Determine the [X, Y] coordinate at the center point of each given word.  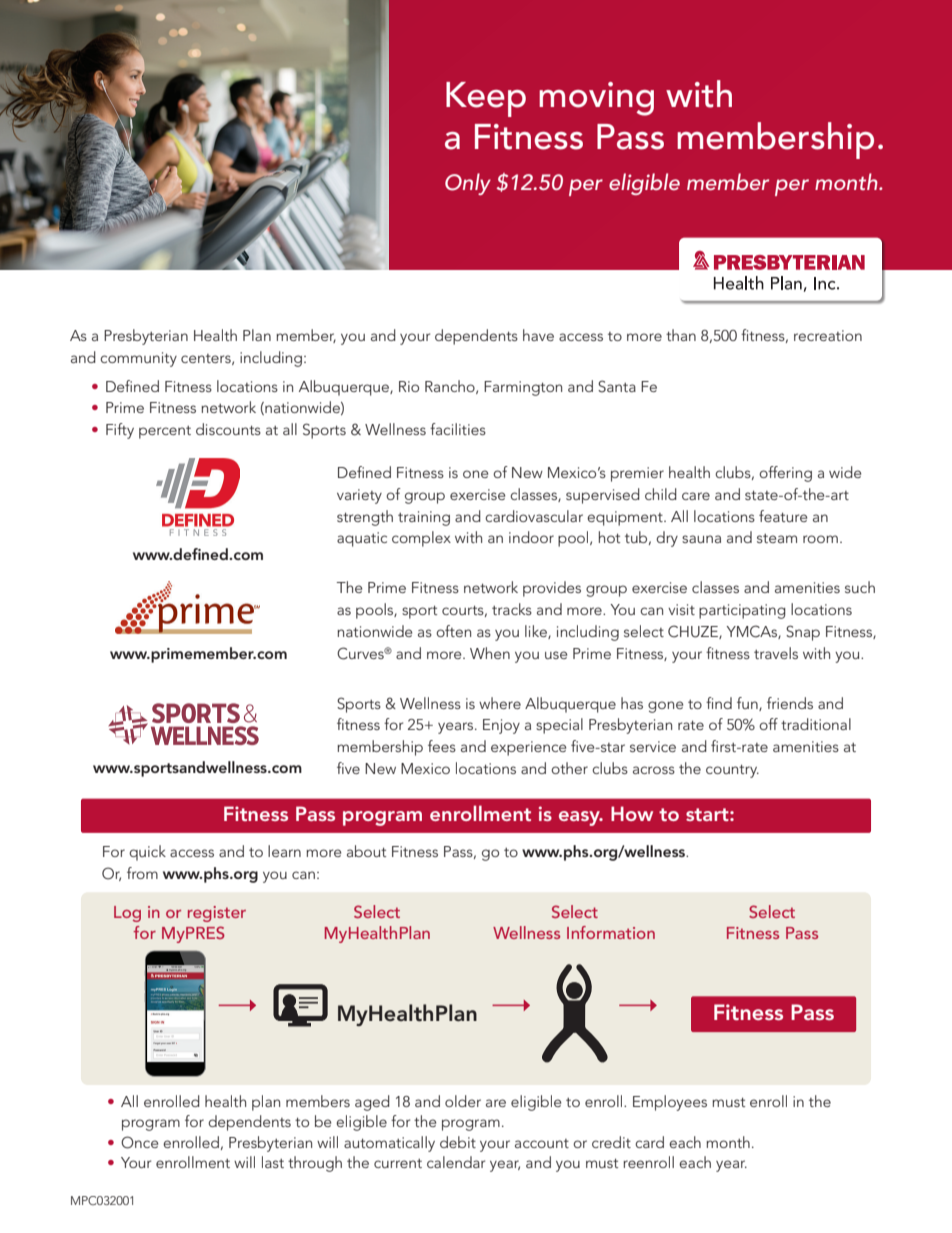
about [366, 851]
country [732, 771]
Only [468, 184]
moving [596, 99]
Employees [670, 1103]
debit [458, 1142]
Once [139, 1142]
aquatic [362, 539]
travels [776, 653]
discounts [228, 429]
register [217, 914]
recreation [828, 335]
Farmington [523, 388]
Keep [486, 99]
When [490, 653]
